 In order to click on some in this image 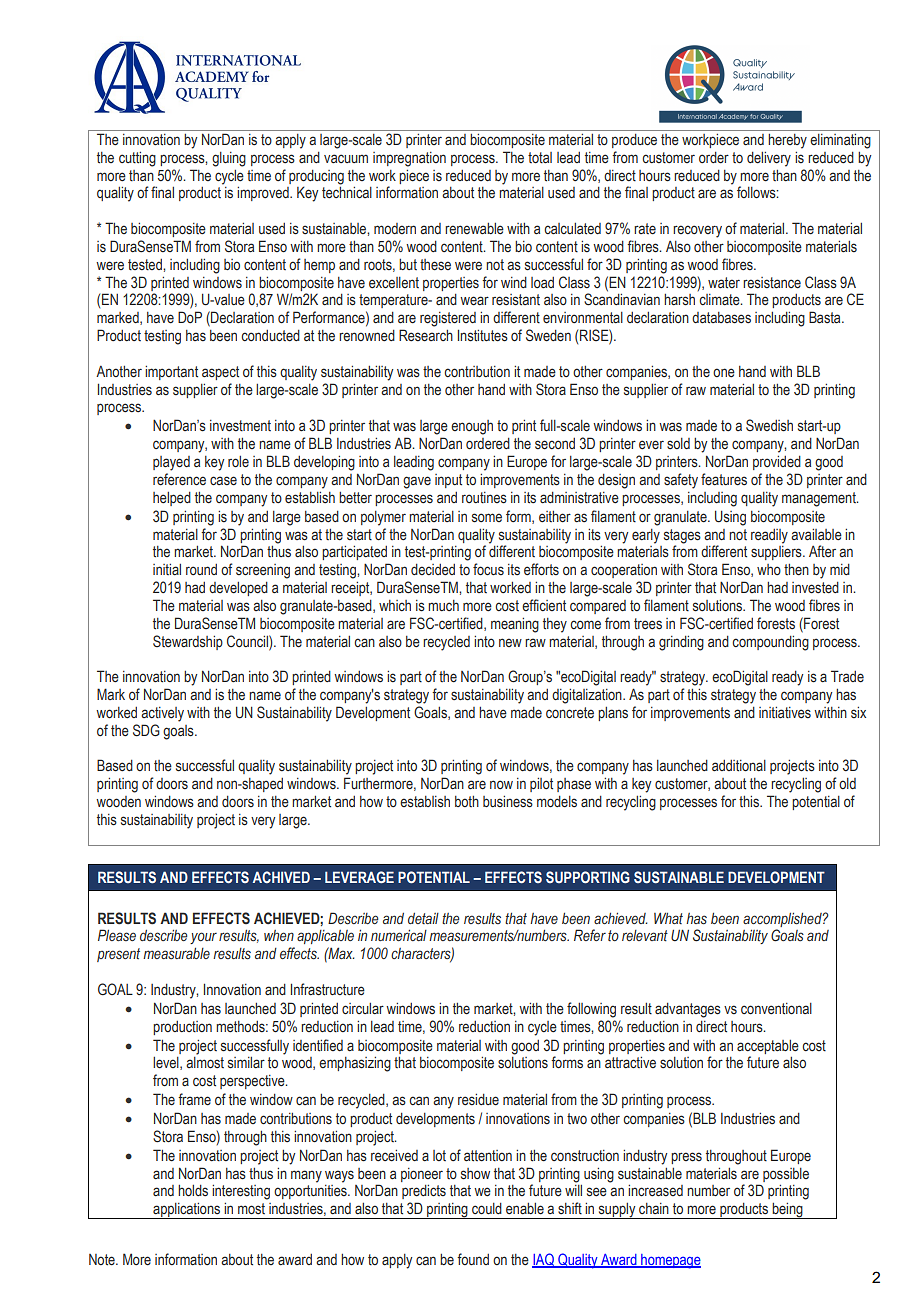, I will do `click(487, 518)`.
